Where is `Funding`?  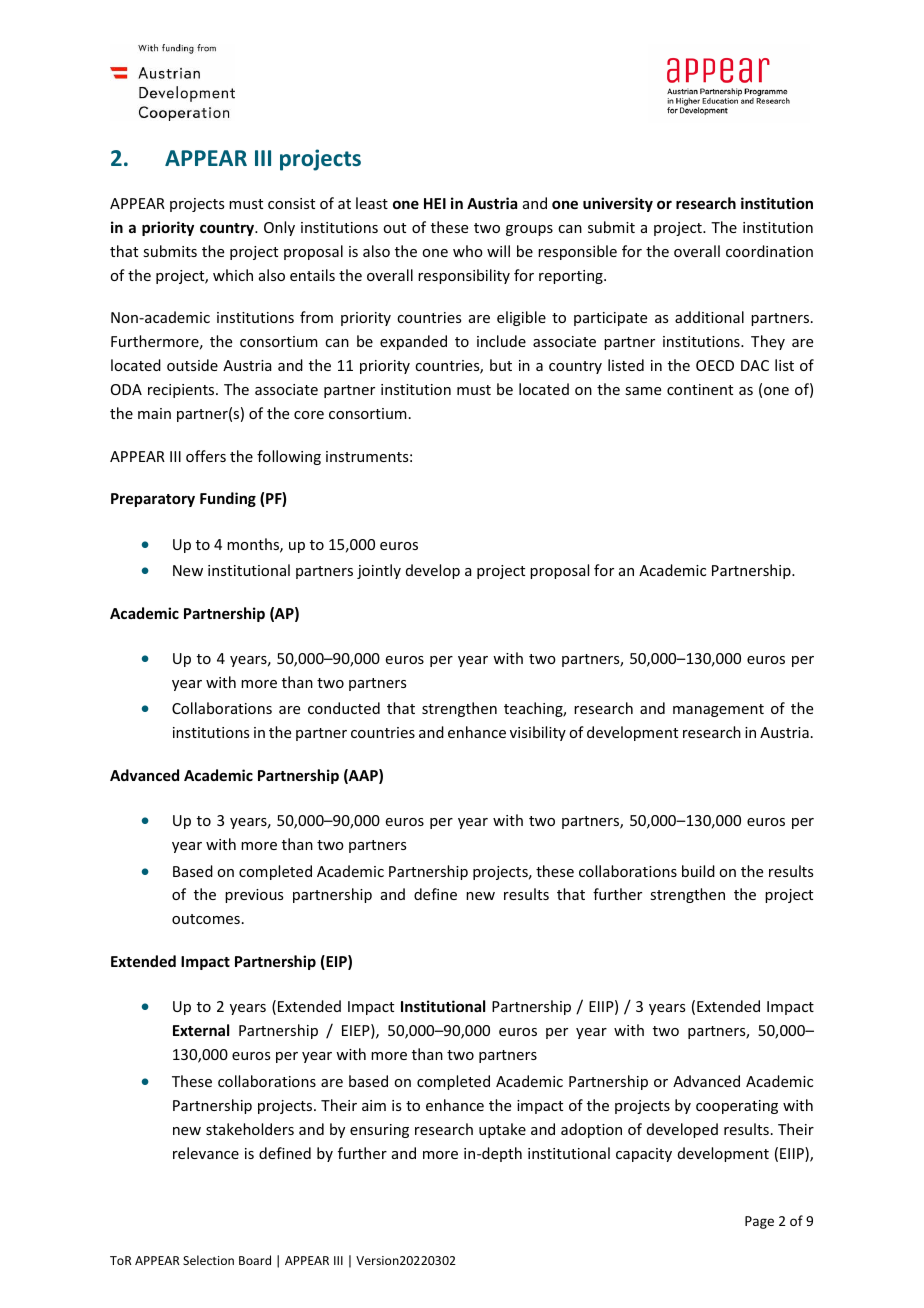
Funding is located at coordinates (228, 499).
